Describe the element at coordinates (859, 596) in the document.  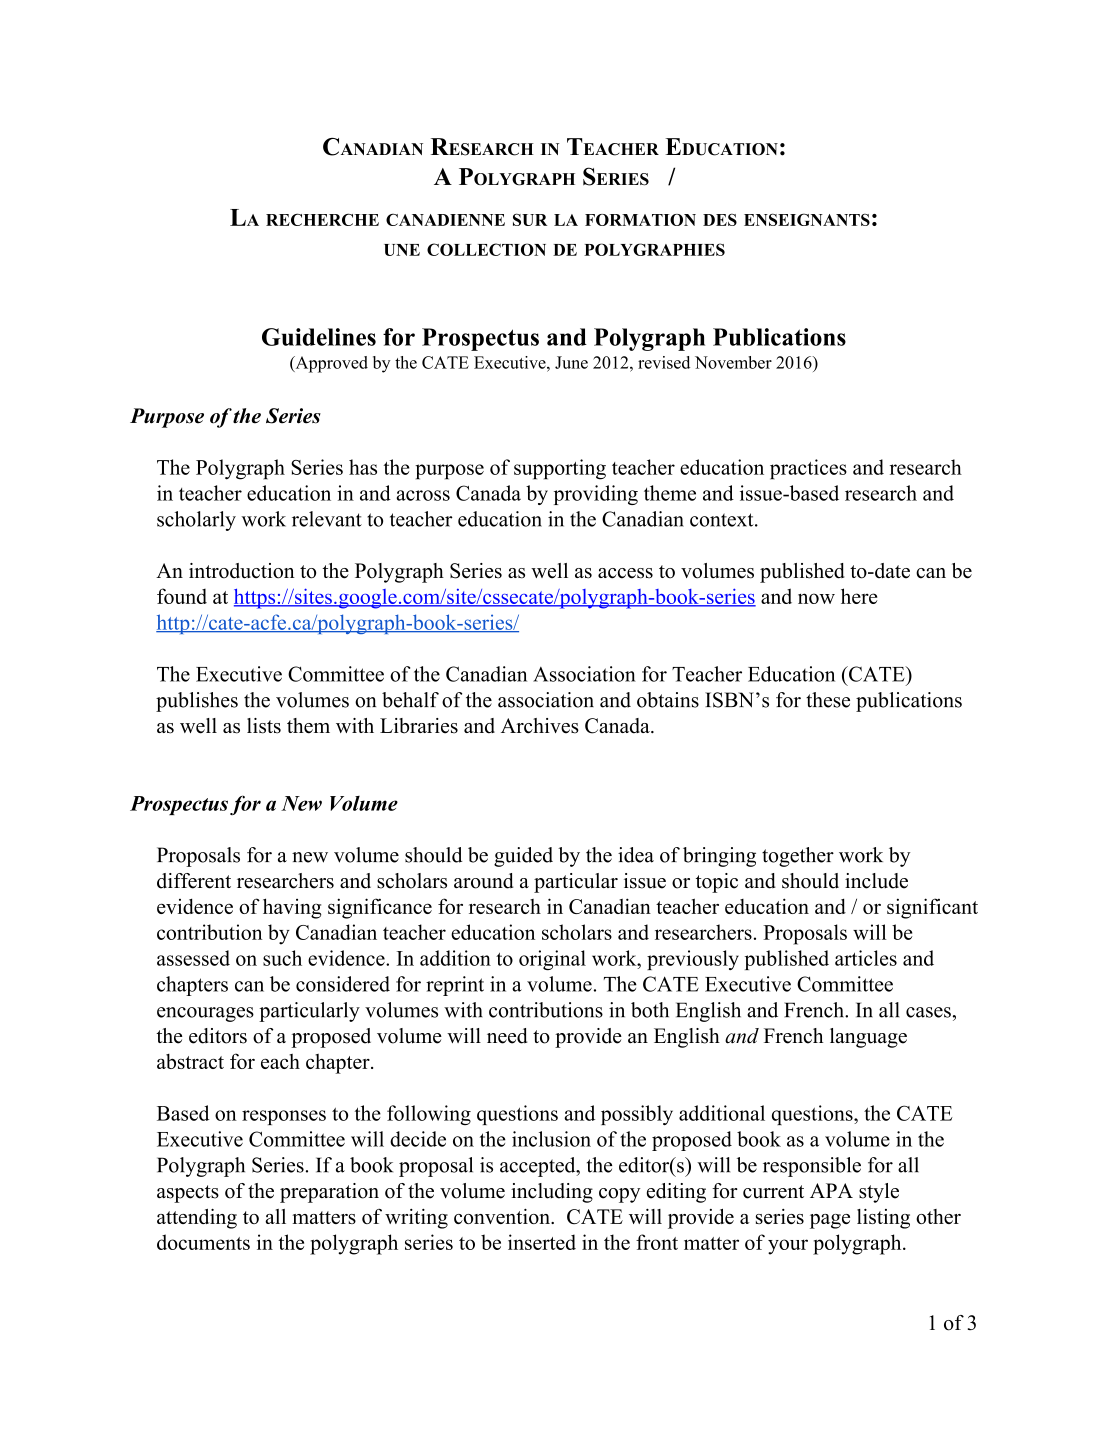
I see `here` at that location.
